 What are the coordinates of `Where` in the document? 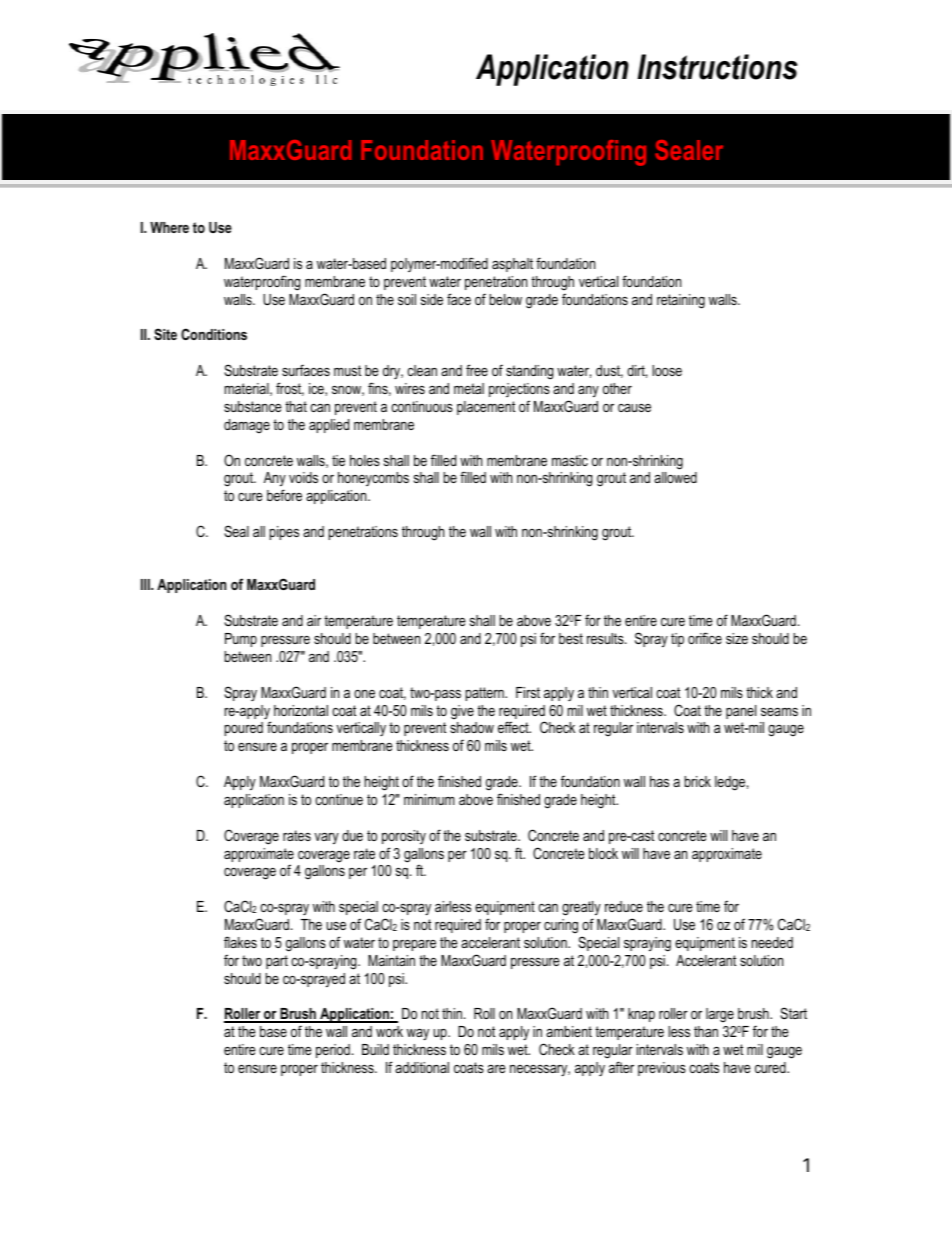 It's located at (169, 227).
